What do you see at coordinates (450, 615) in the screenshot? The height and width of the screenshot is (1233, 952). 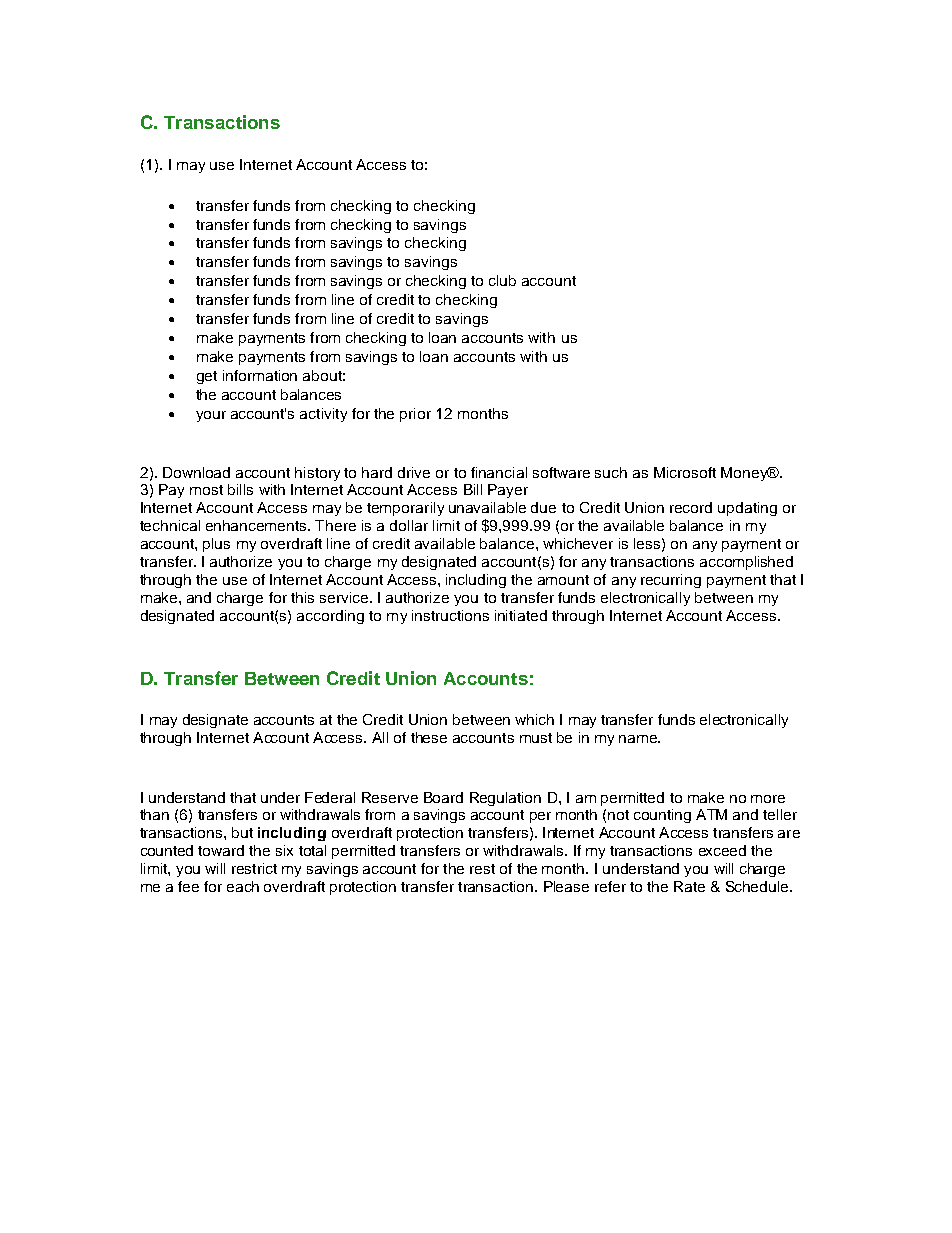 I see `instructions` at bounding box center [450, 615].
